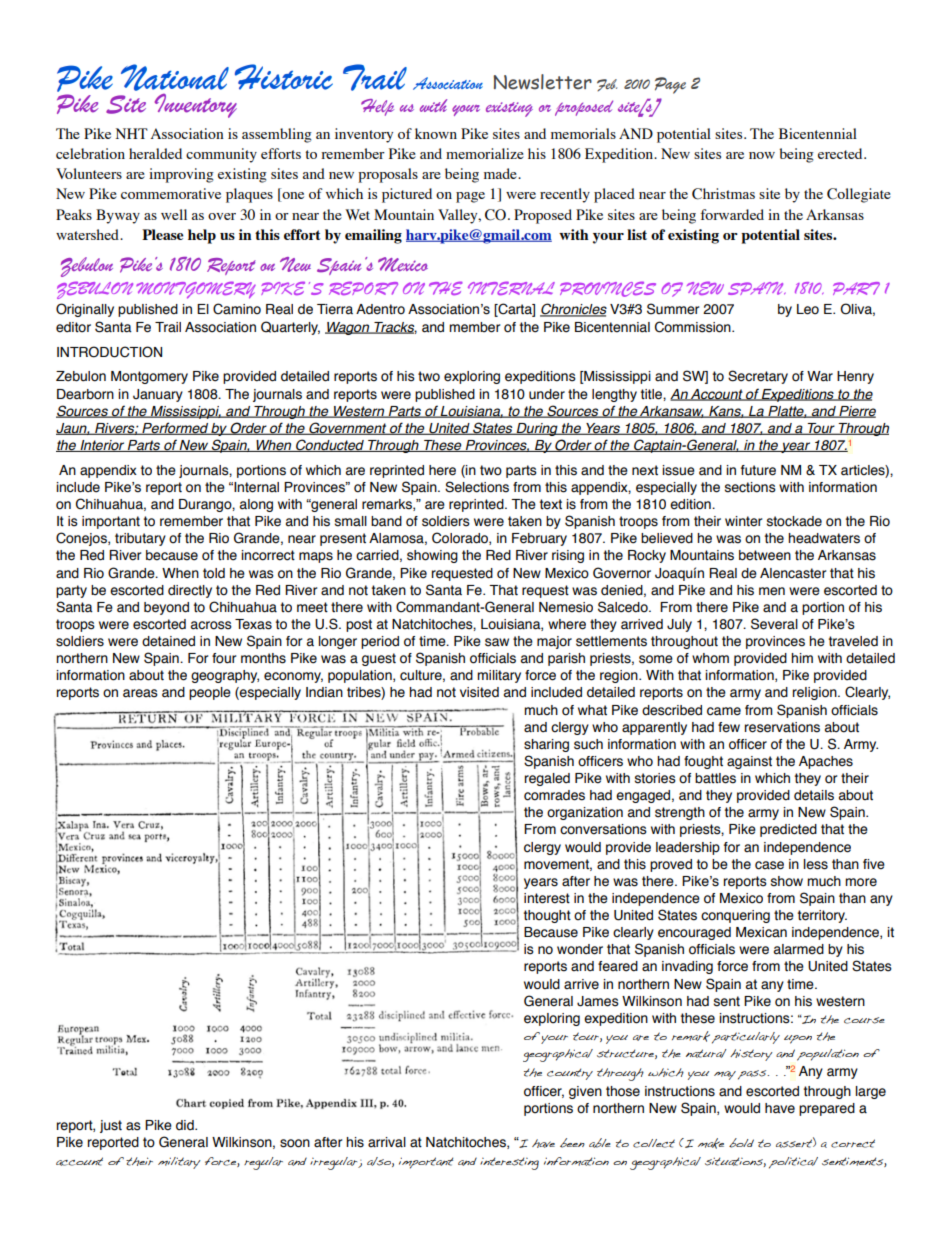 This document has height=1233, width=952. What do you see at coordinates (782, 727) in the document?
I see `reservations` at bounding box center [782, 727].
